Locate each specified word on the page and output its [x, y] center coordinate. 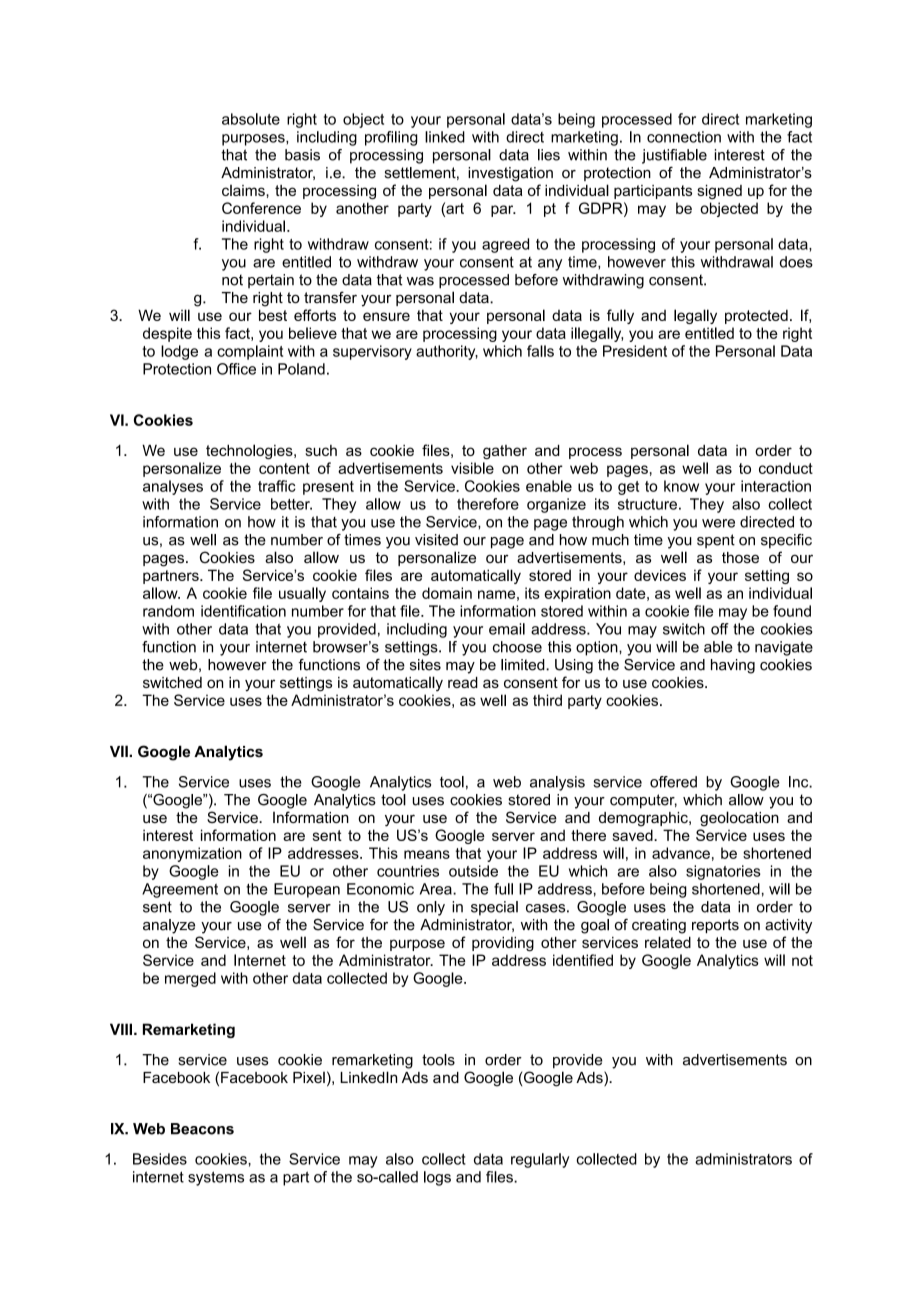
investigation [510, 174]
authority [447, 352]
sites [425, 665]
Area [437, 889]
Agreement [180, 890]
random [168, 611]
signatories [723, 872]
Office [236, 369]
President [635, 351]
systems [216, 1178]
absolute [251, 119]
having [733, 666]
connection [684, 137]
